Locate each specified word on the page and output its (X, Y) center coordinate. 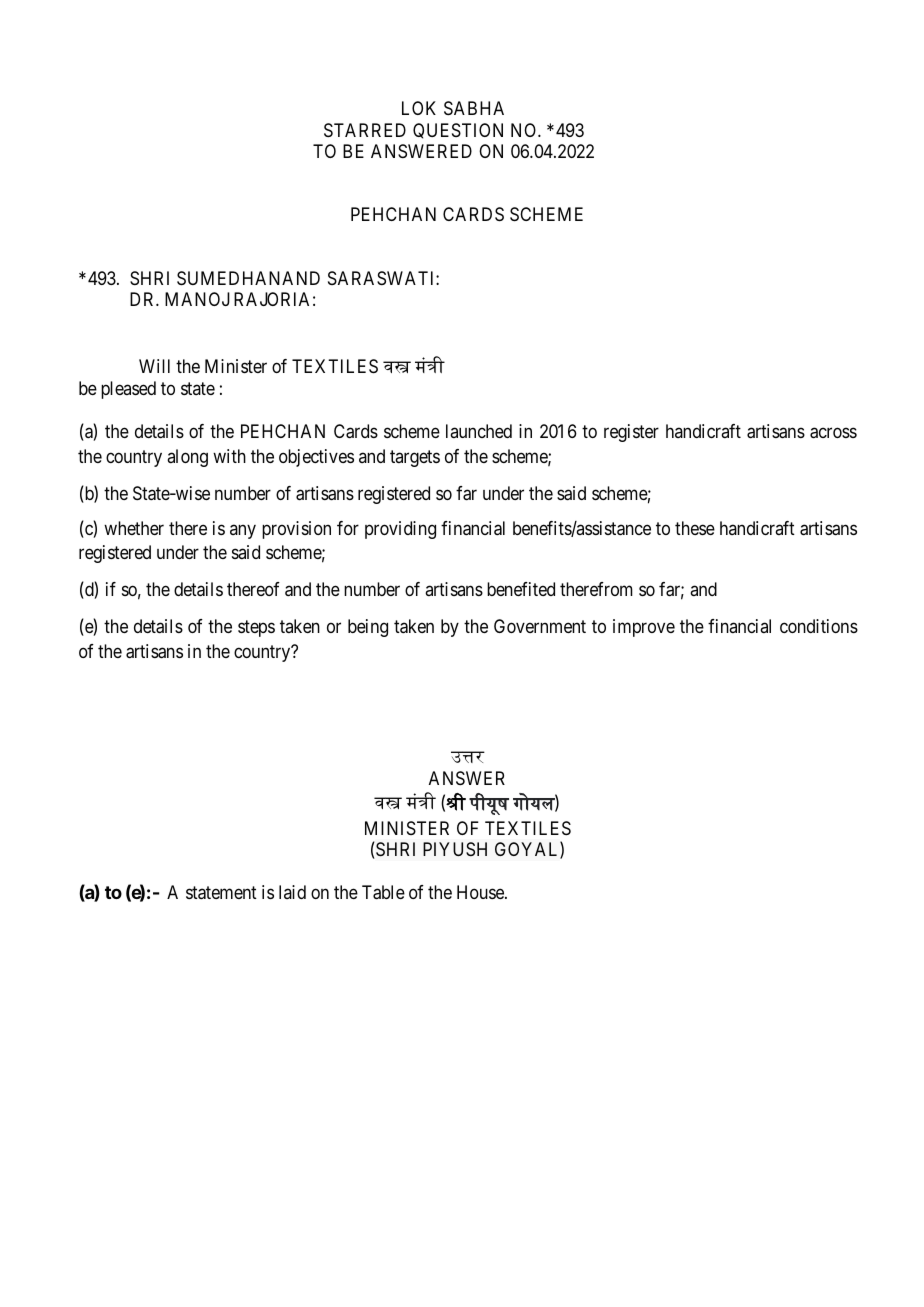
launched (479, 431)
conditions (819, 626)
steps (256, 629)
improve (644, 628)
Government (540, 626)
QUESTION (458, 131)
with (229, 456)
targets (415, 458)
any (243, 531)
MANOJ (197, 299)
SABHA (474, 108)
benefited (521, 589)
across (833, 433)
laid (292, 892)
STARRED (365, 130)
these (695, 528)
